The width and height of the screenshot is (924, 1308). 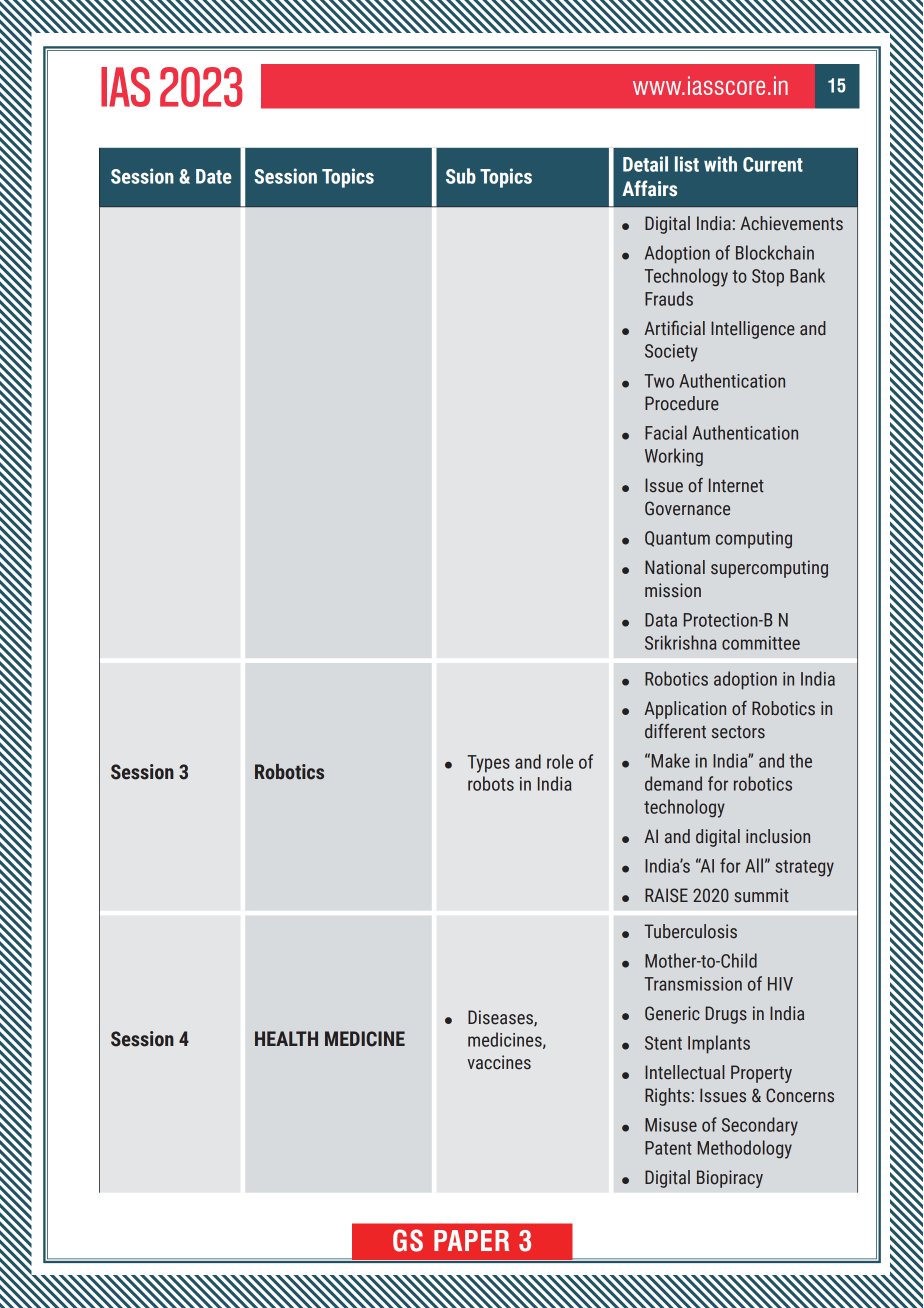 I want to click on HEALTH, so click(x=286, y=1038).
